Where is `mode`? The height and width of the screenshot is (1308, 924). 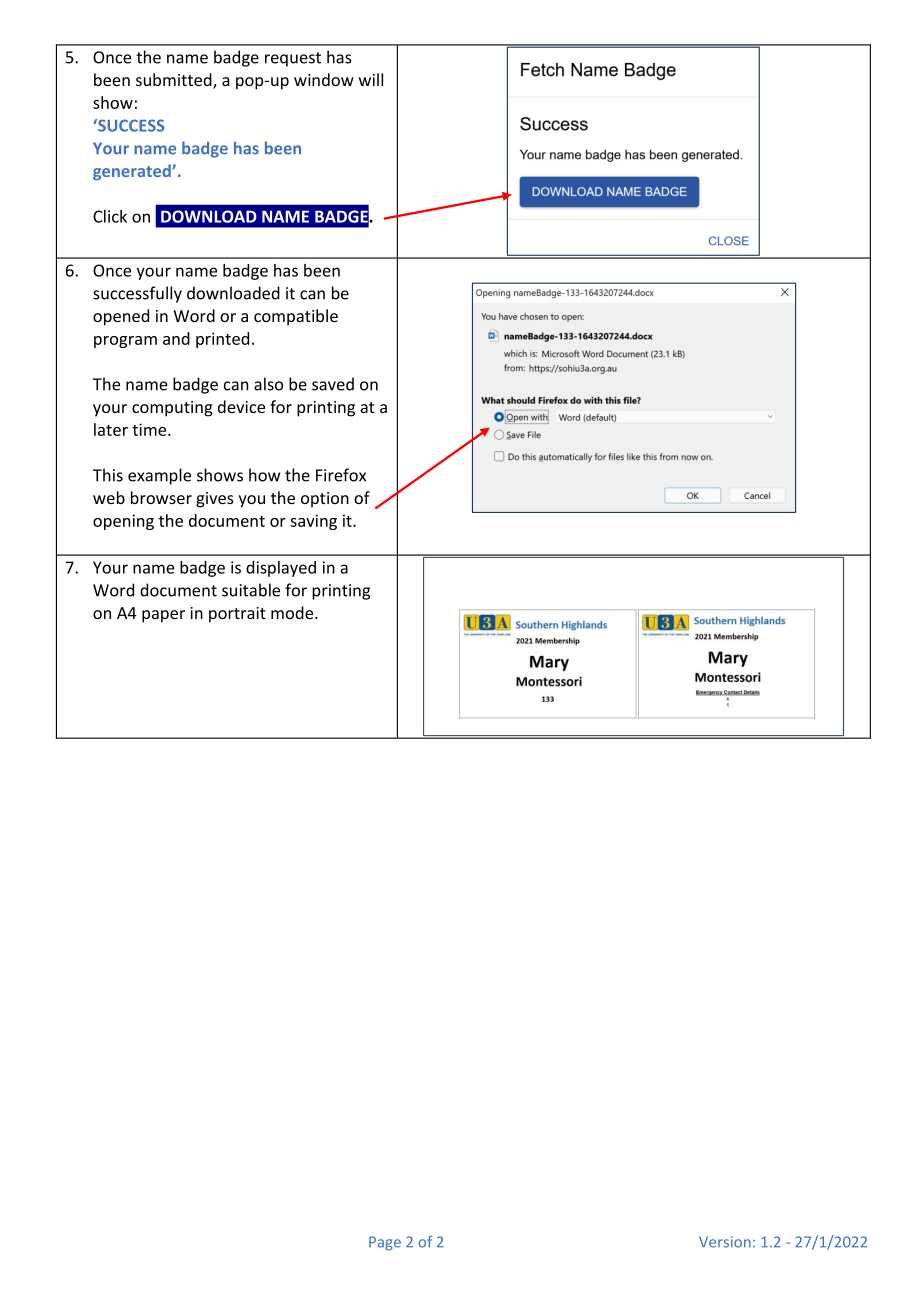
mode is located at coordinates (293, 612).
